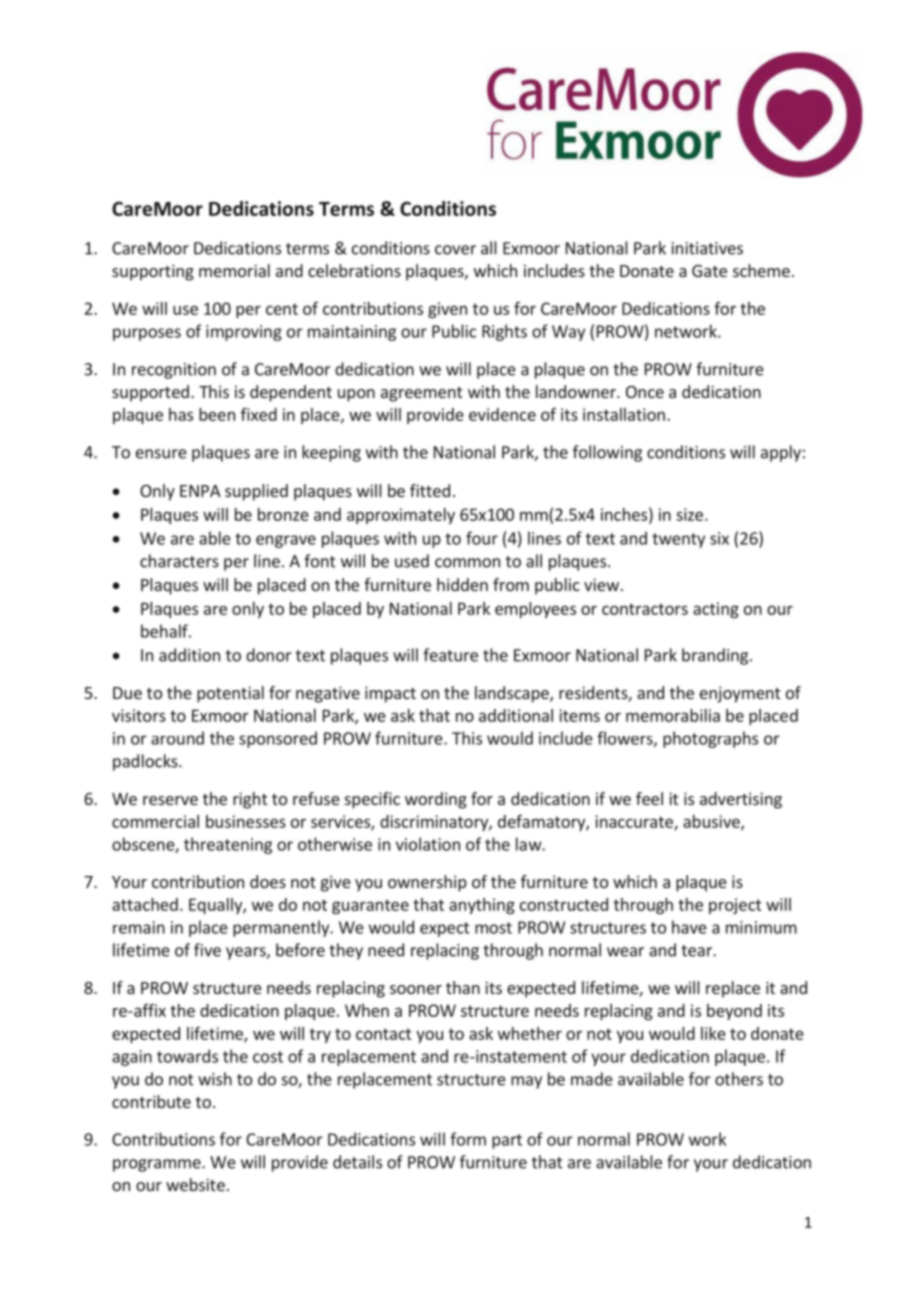 This page has width=924, height=1308. I want to click on apply, so click(781, 453).
